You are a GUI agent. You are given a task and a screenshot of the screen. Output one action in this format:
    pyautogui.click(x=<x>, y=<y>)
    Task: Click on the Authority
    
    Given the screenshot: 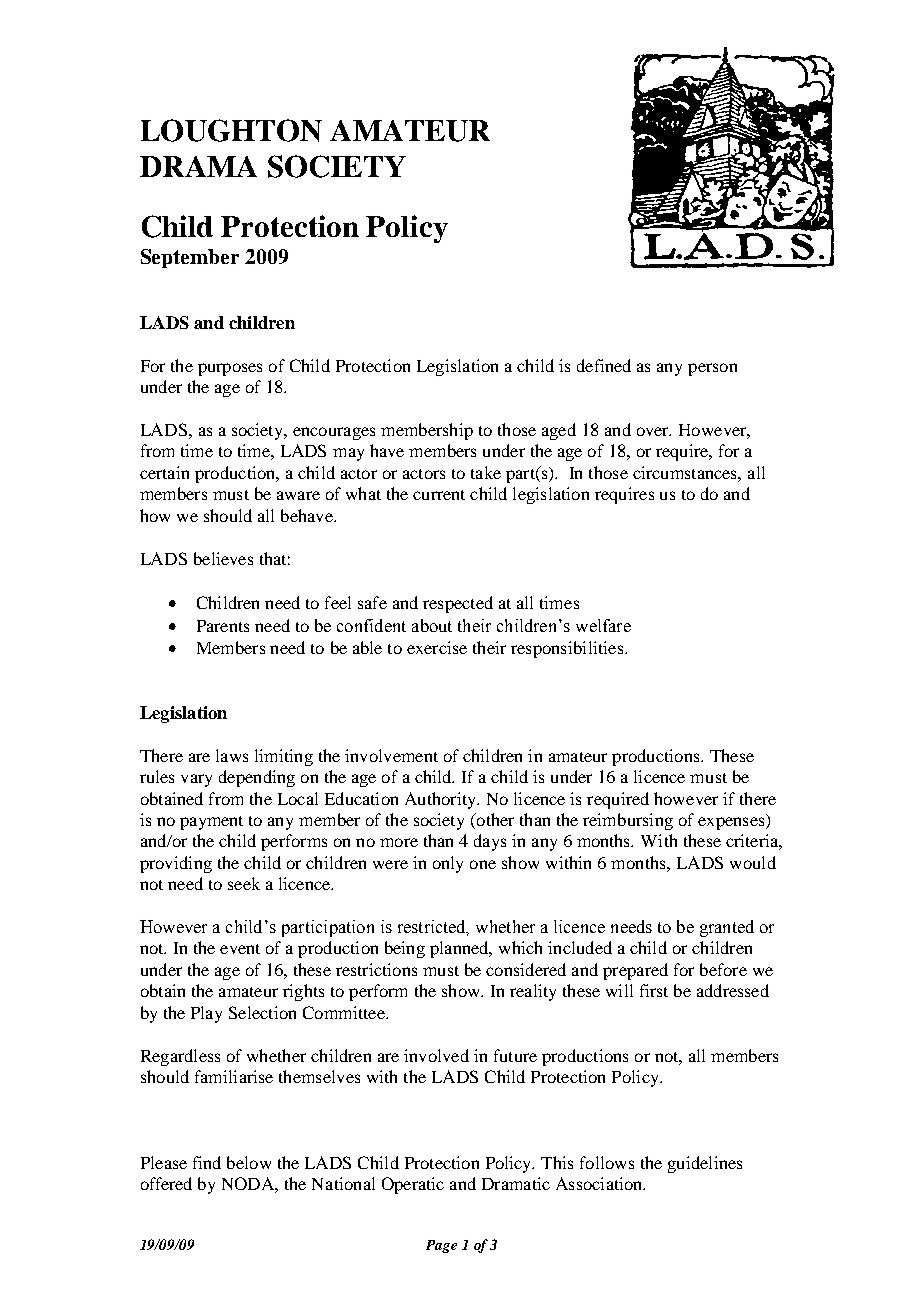 What is the action you would take?
    pyautogui.click(x=442, y=800)
